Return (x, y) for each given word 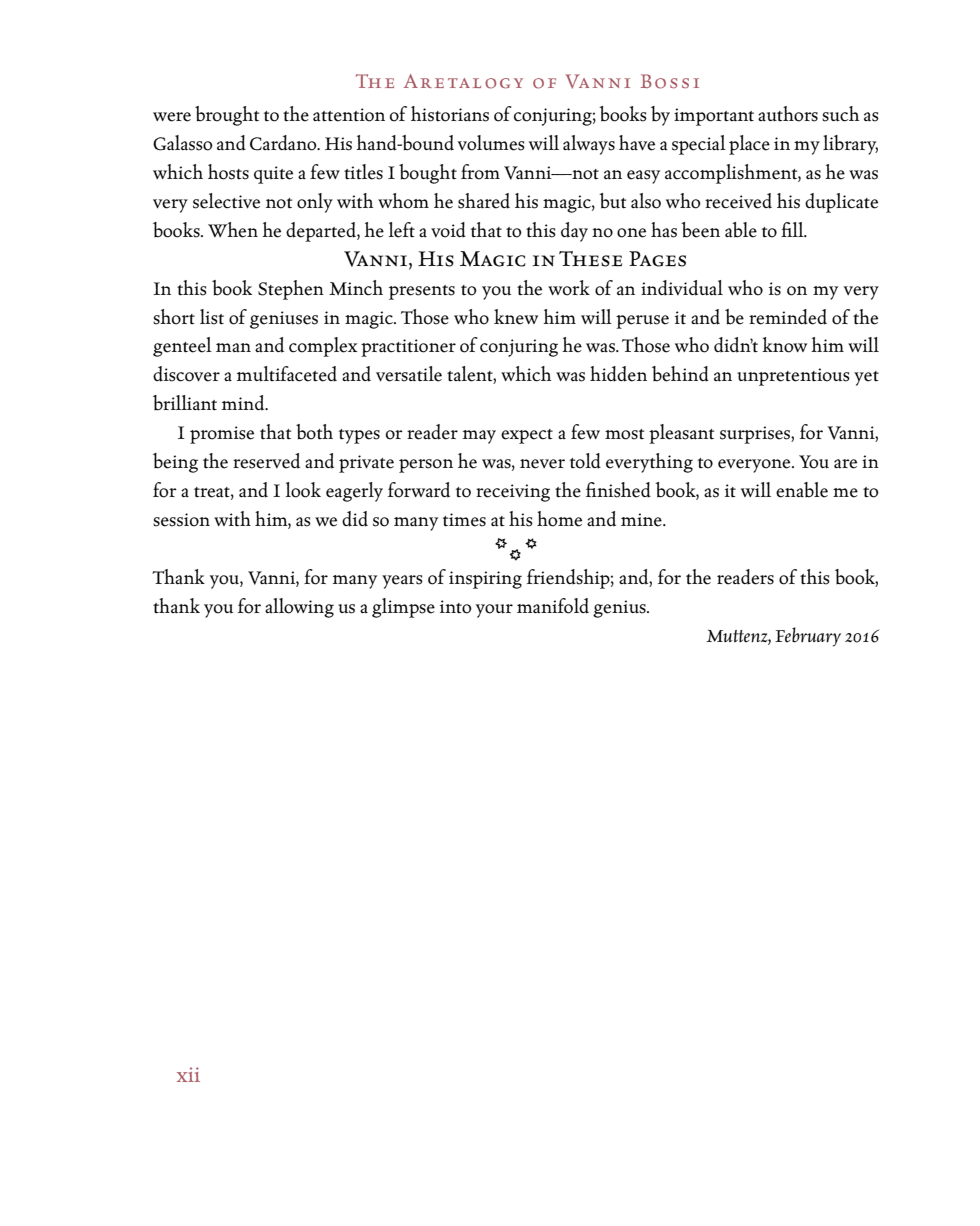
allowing (299, 608)
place (749, 145)
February (808, 637)
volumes (491, 143)
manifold (553, 606)
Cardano (284, 143)
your (494, 611)
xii (188, 1074)
